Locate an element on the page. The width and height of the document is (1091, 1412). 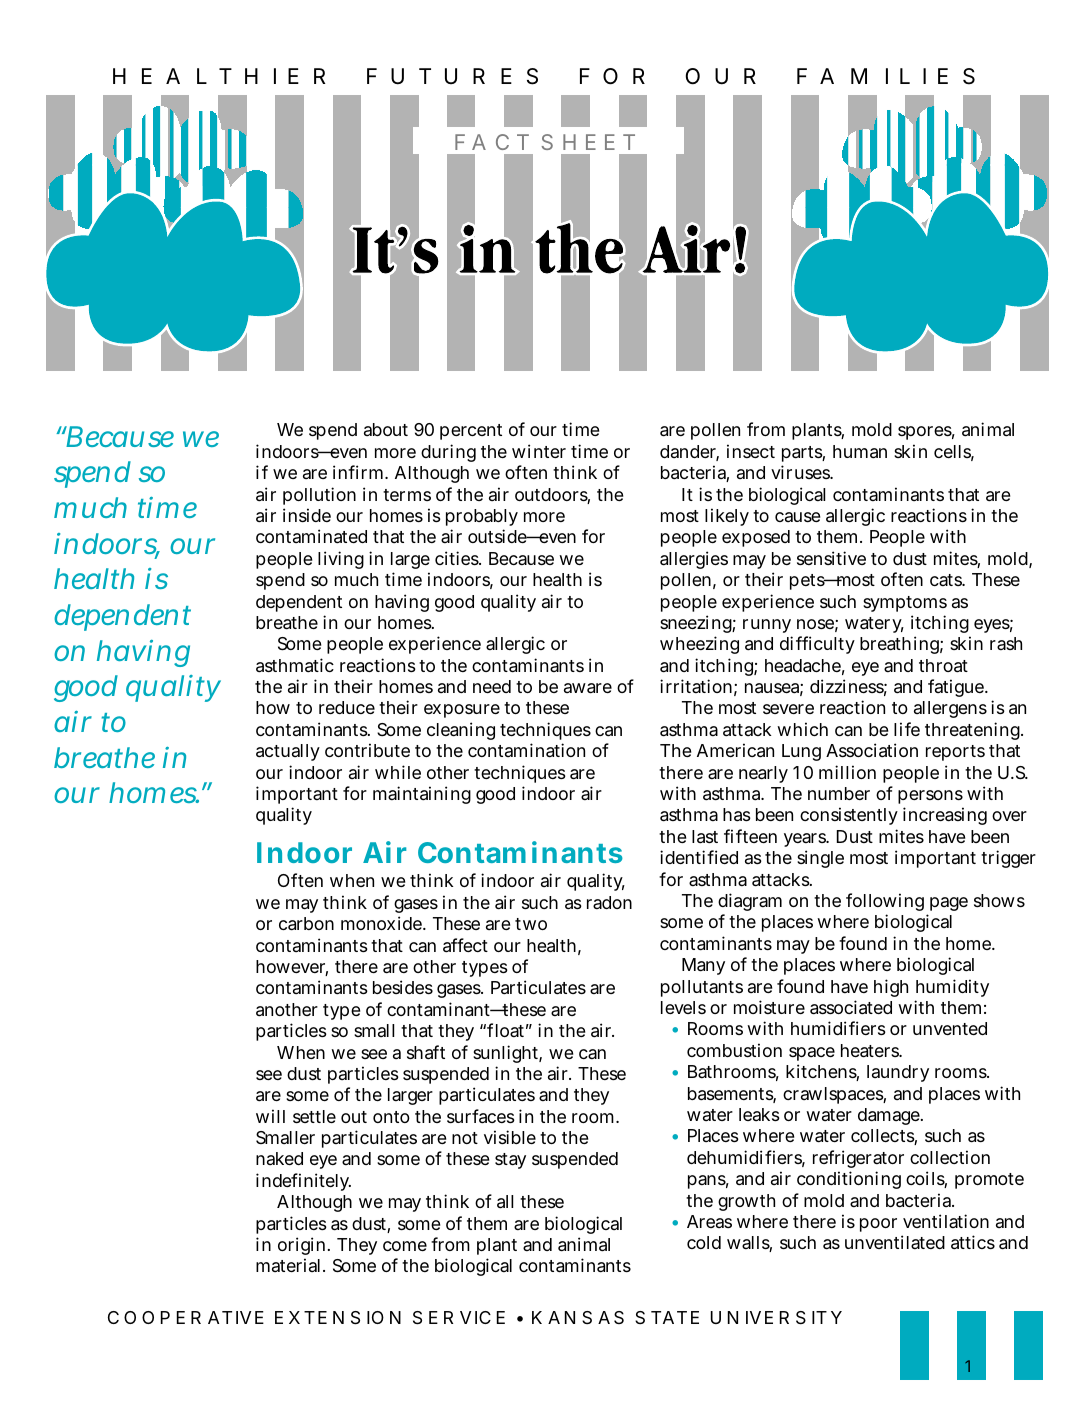
throat is located at coordinates (943, 666).
